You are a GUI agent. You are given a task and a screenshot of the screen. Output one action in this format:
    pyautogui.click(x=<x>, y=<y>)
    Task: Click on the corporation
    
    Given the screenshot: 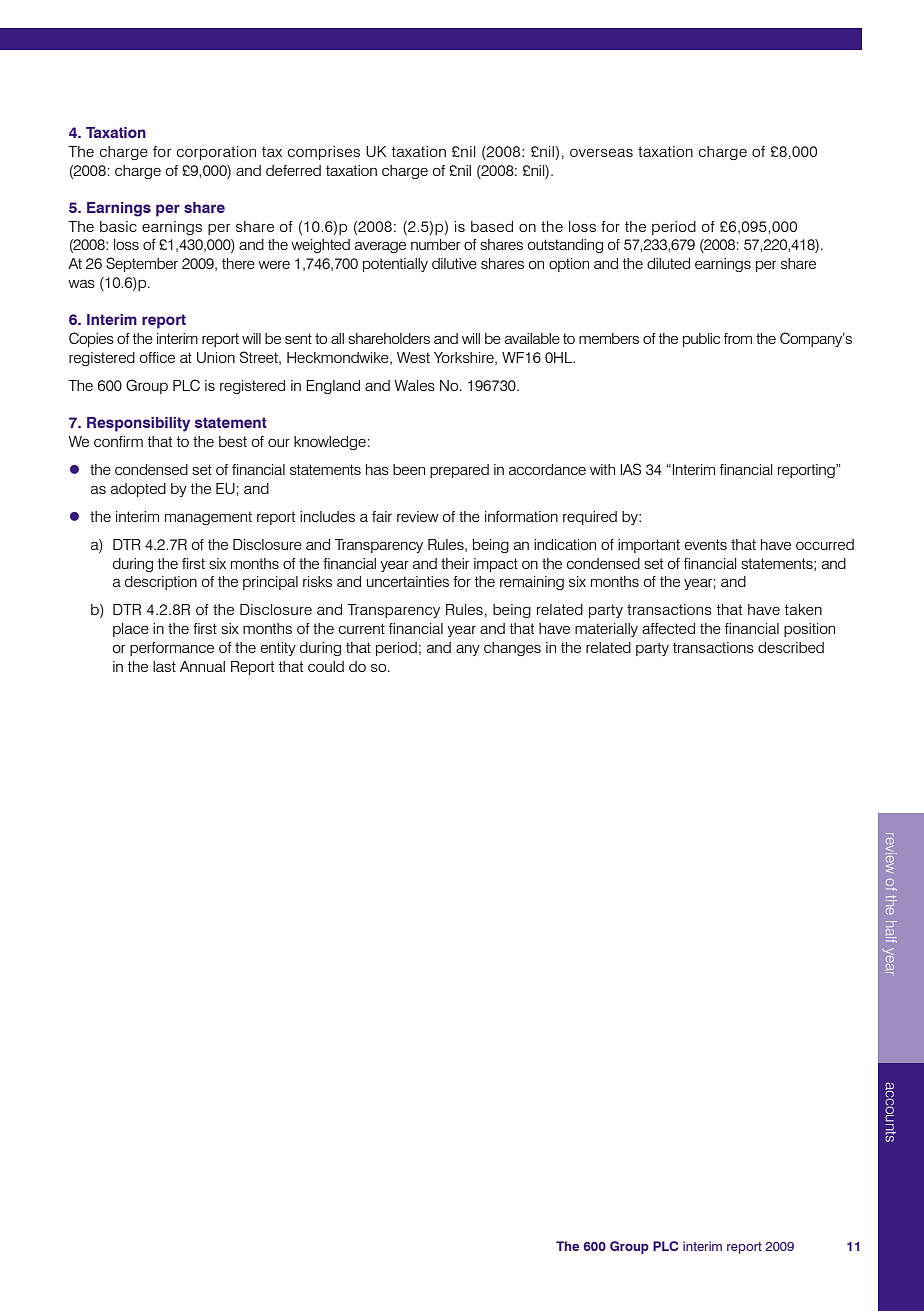 What is the action you would take?
    pyautogui.click(x=216, y=153)
